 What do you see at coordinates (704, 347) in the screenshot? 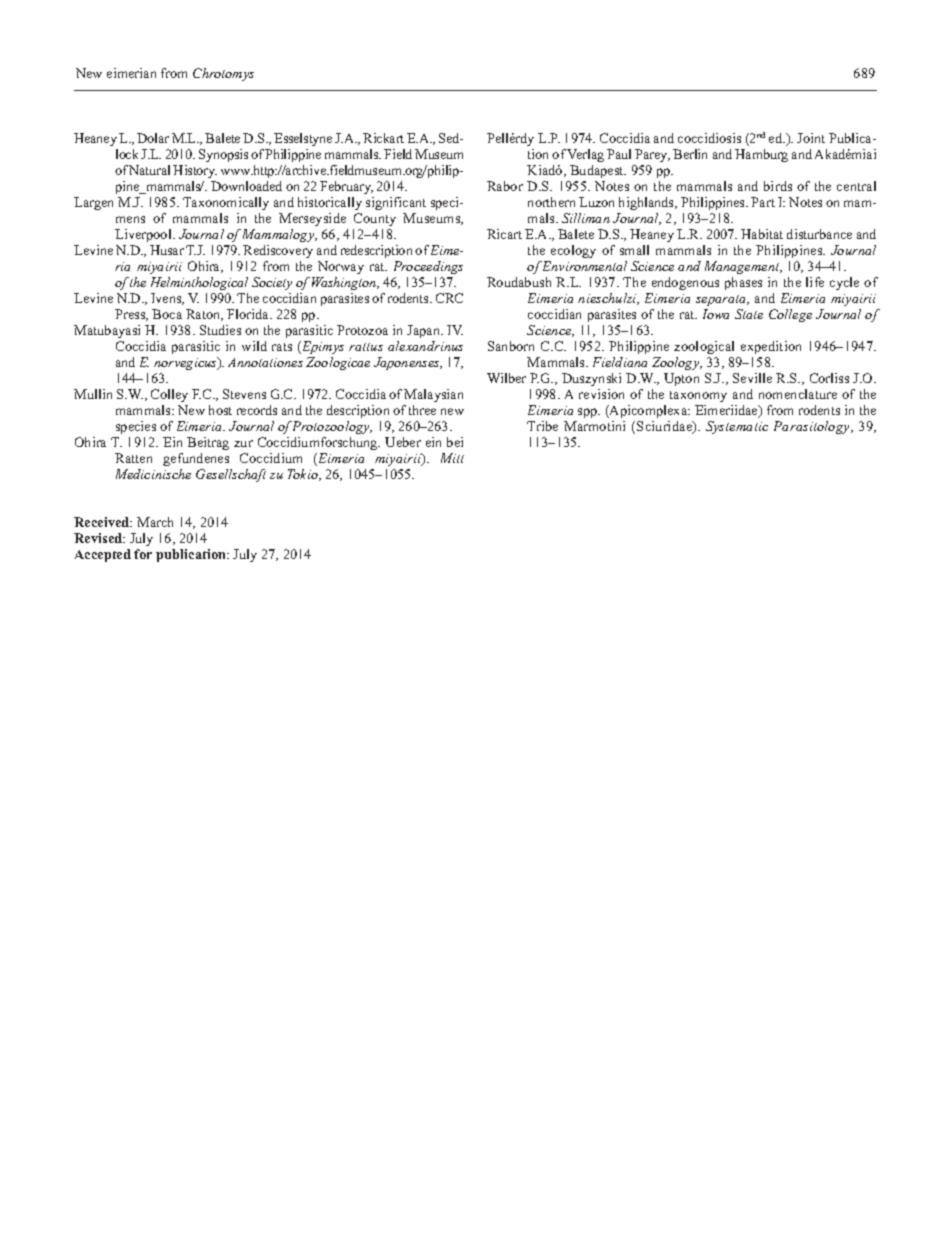
I see `zoological` at bounding box center [704, 347].
